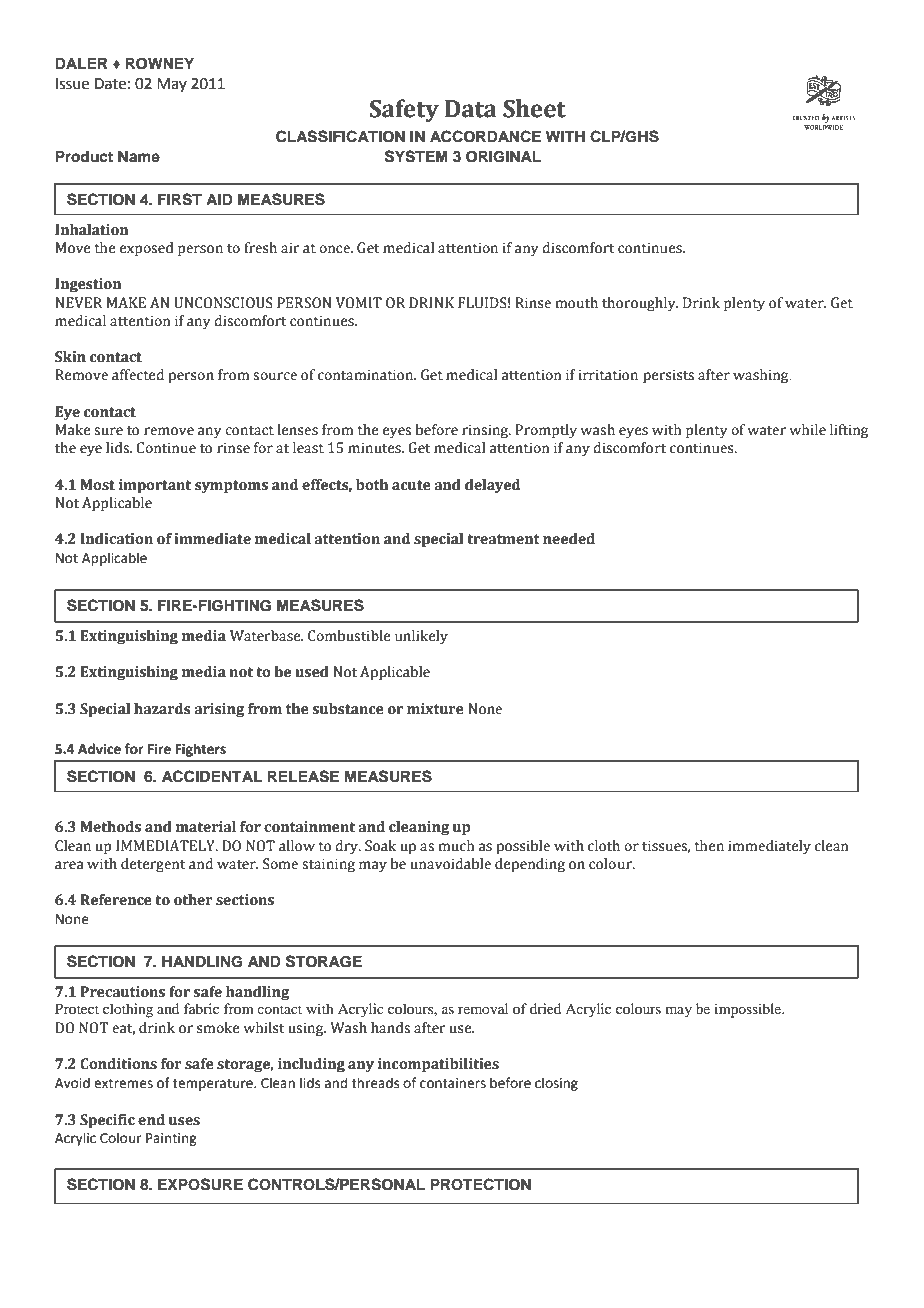 Image resolution: width=924 pixels, height=1308 pixels. I want to click on Sheet, so click(534, 108).
